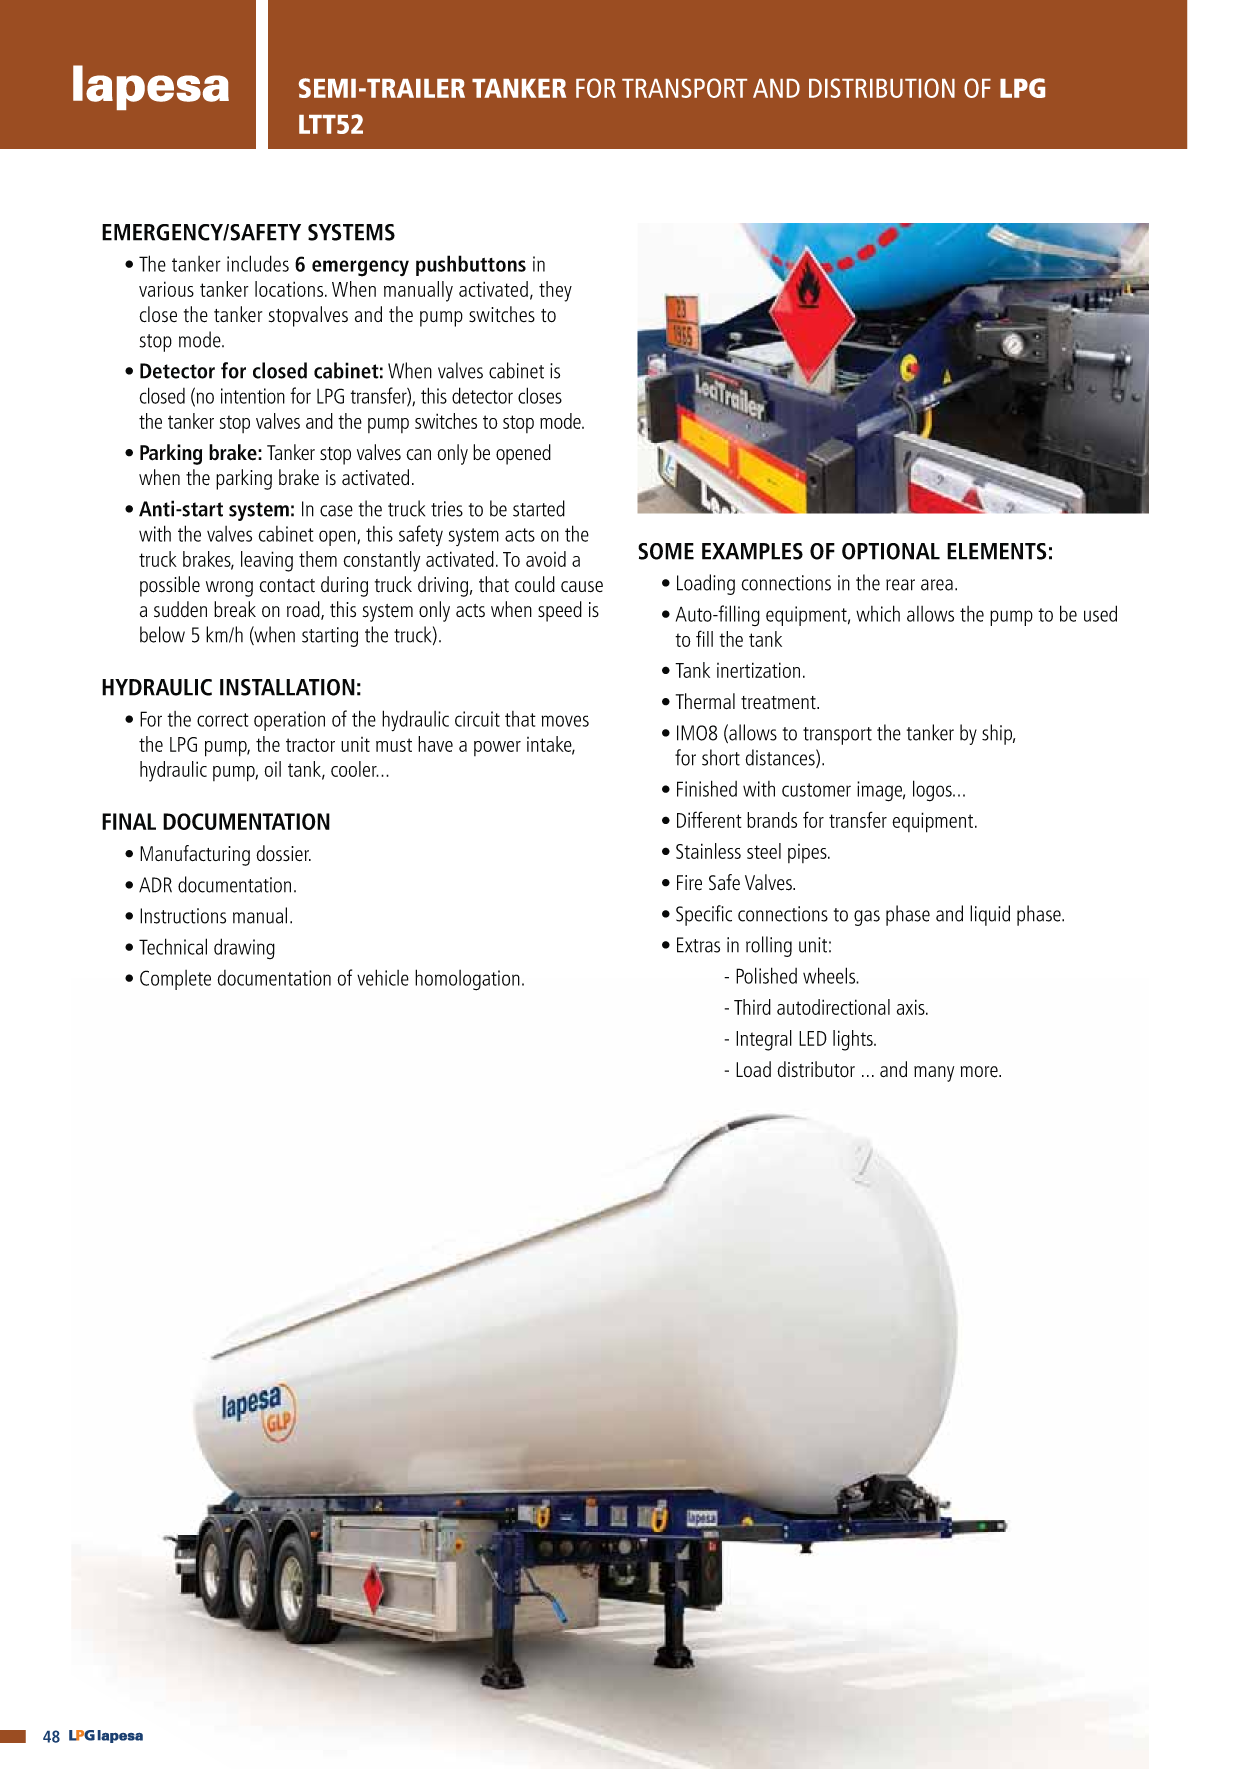  Describe the element at coordinates (980, 1072) in the screenshot. I see `more` at that location.
